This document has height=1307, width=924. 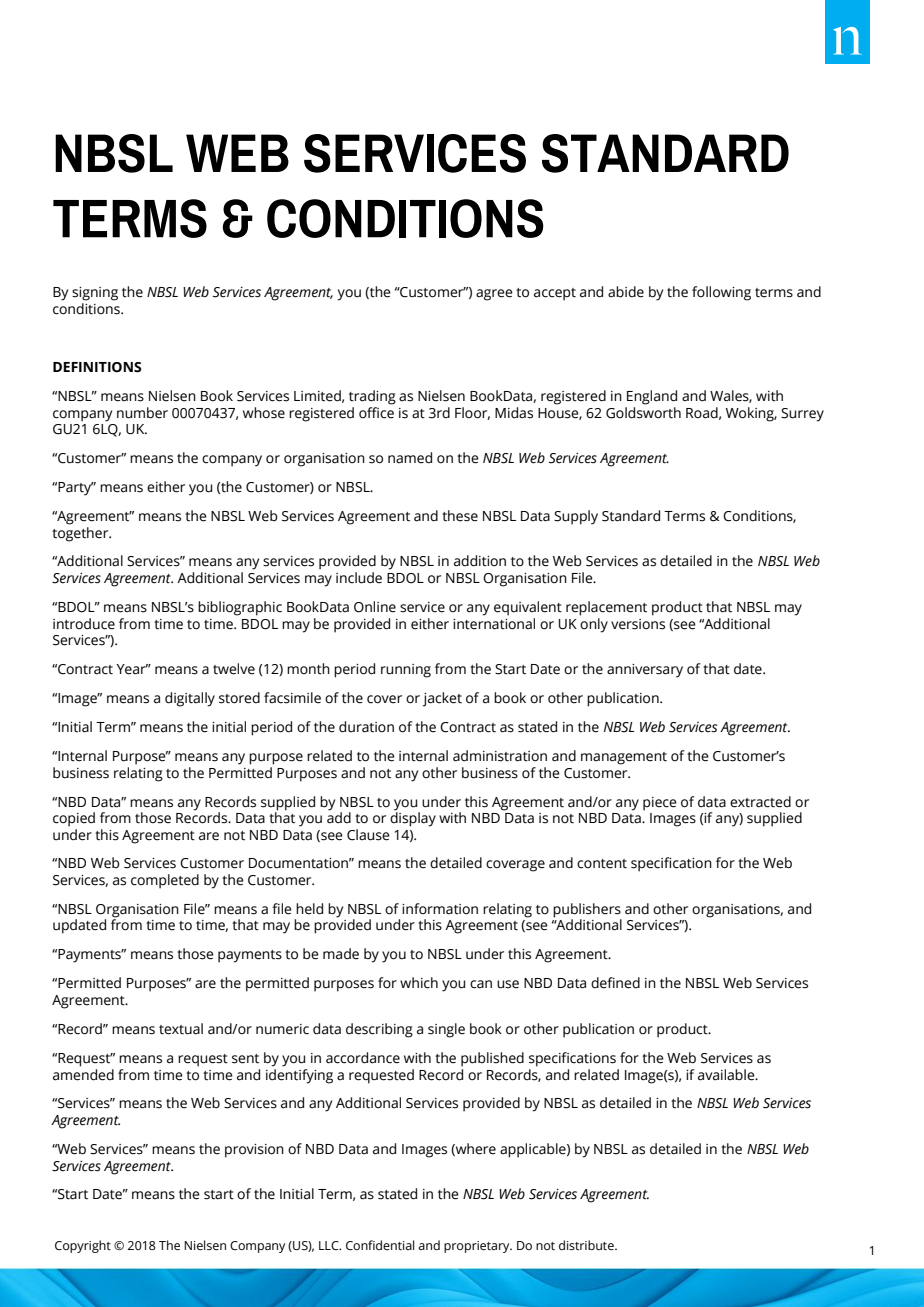 I want to click on international, so click(x=494, y=622).
